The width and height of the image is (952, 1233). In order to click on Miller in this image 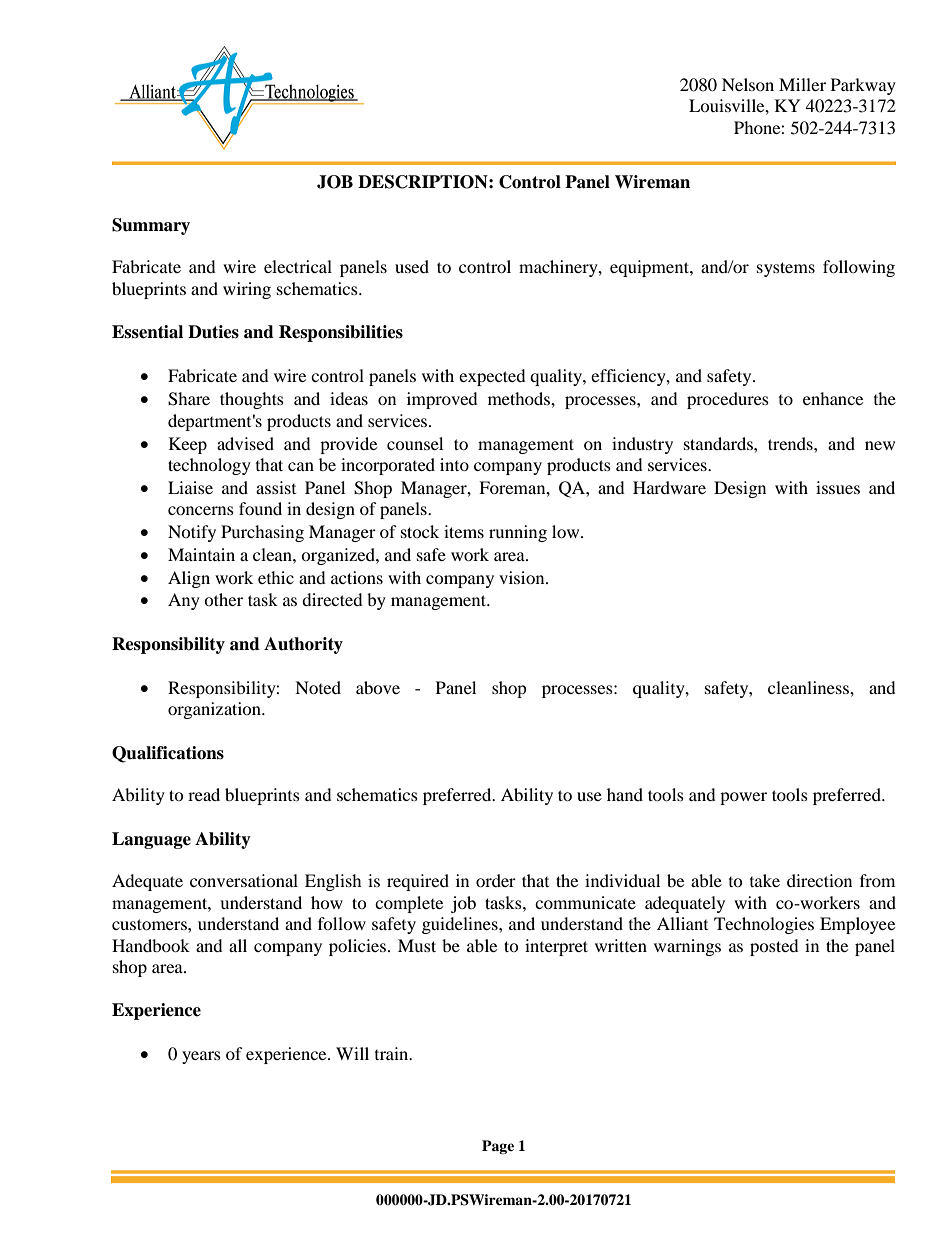, I will do `click(802, 84)`.
